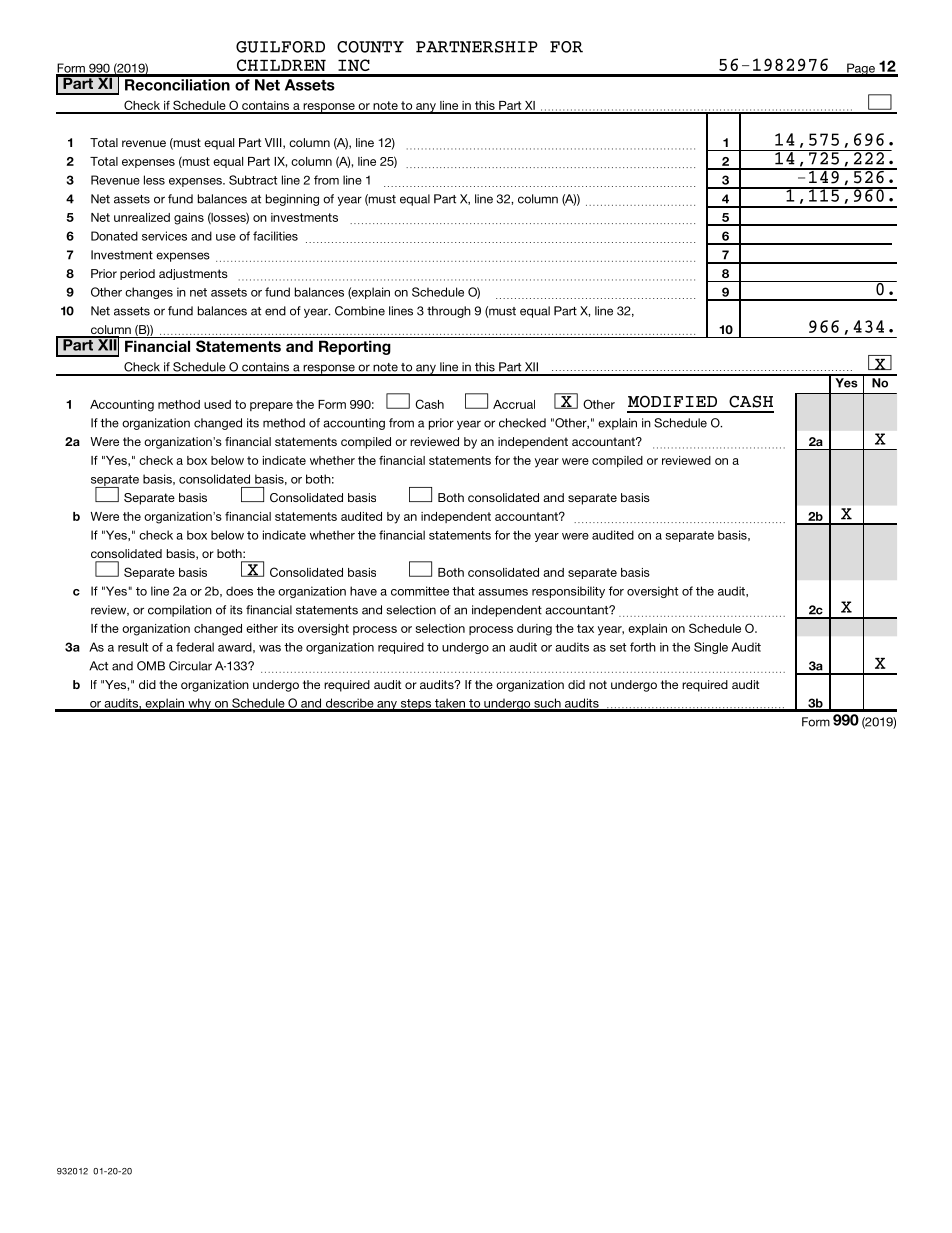 Image resolution: width=952 pixels, height=1233 pixels. What do you see at coordinates (370, 47) in the screenshot?
I see `COUNTY` at bounding box center [370, 47].
